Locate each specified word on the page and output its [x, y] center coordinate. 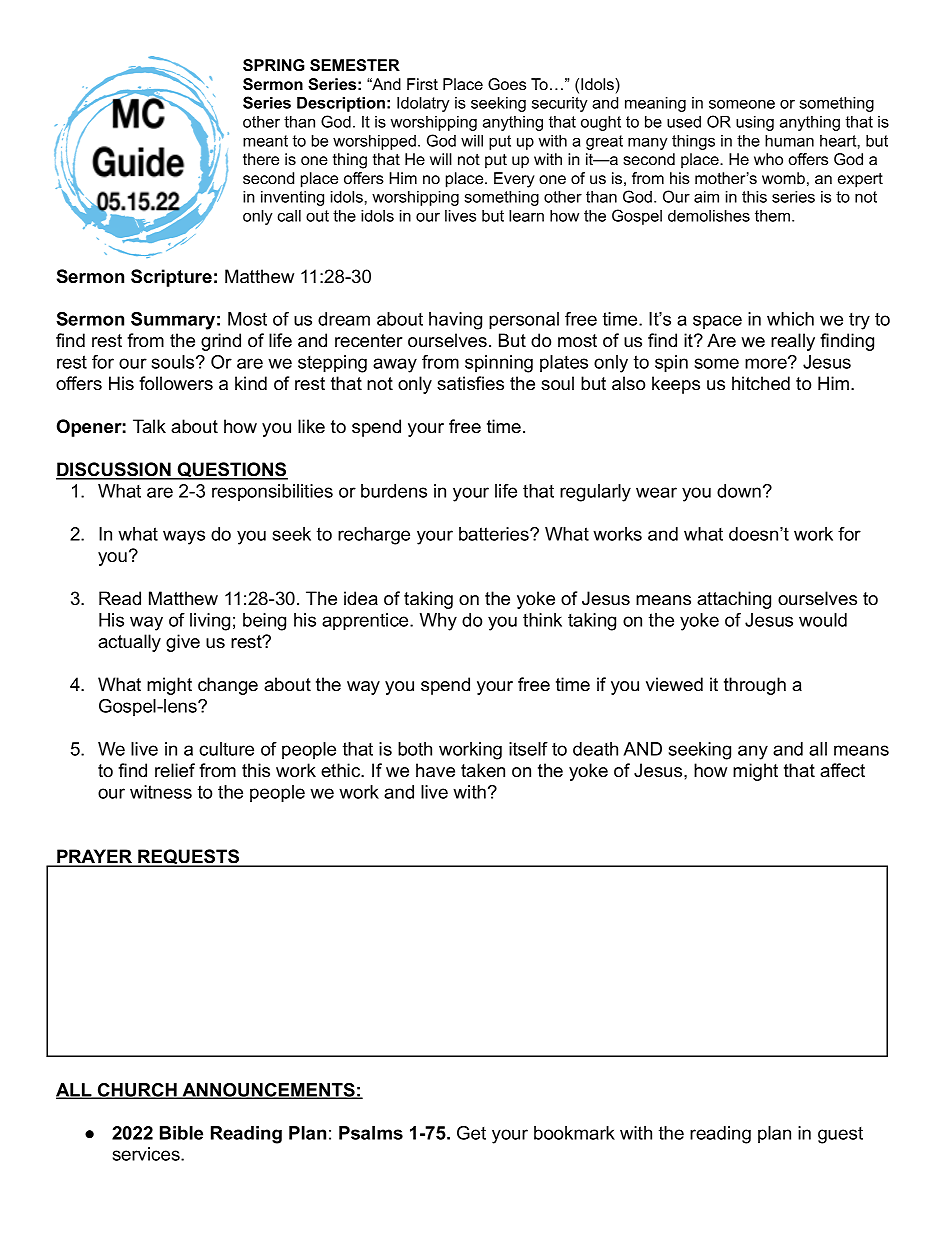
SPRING [274, 65]
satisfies [470, 383]
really [793, 342]
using [755, 123]
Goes [507, 84]
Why [438, 622]
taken [483, 770]
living [210, 622]
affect [842, 770]
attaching [734, 600]
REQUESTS [188, 858]
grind [221, 342]
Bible [181, 1133]
